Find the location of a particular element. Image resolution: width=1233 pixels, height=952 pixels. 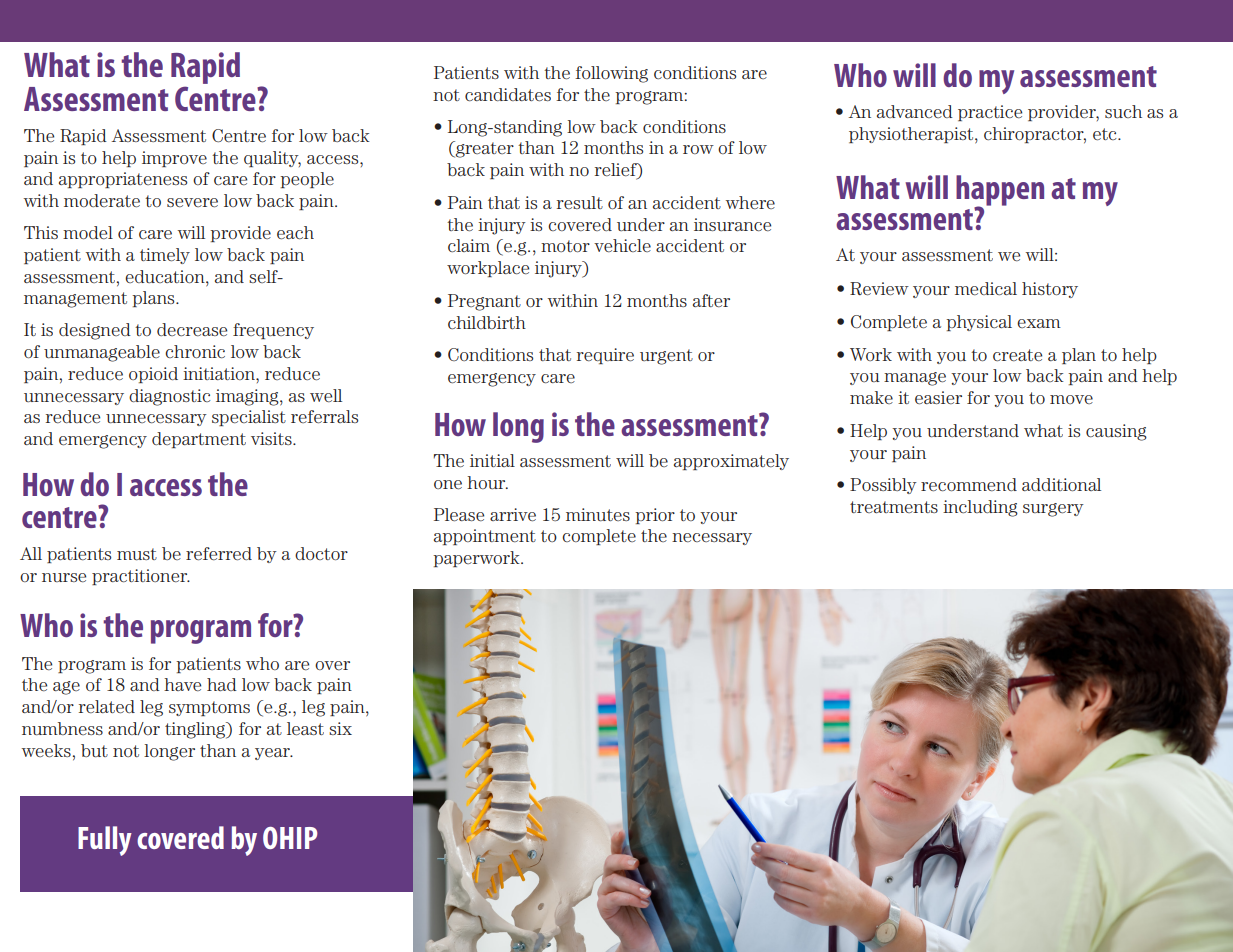

OHIP is located at coordinates (290, 838).
